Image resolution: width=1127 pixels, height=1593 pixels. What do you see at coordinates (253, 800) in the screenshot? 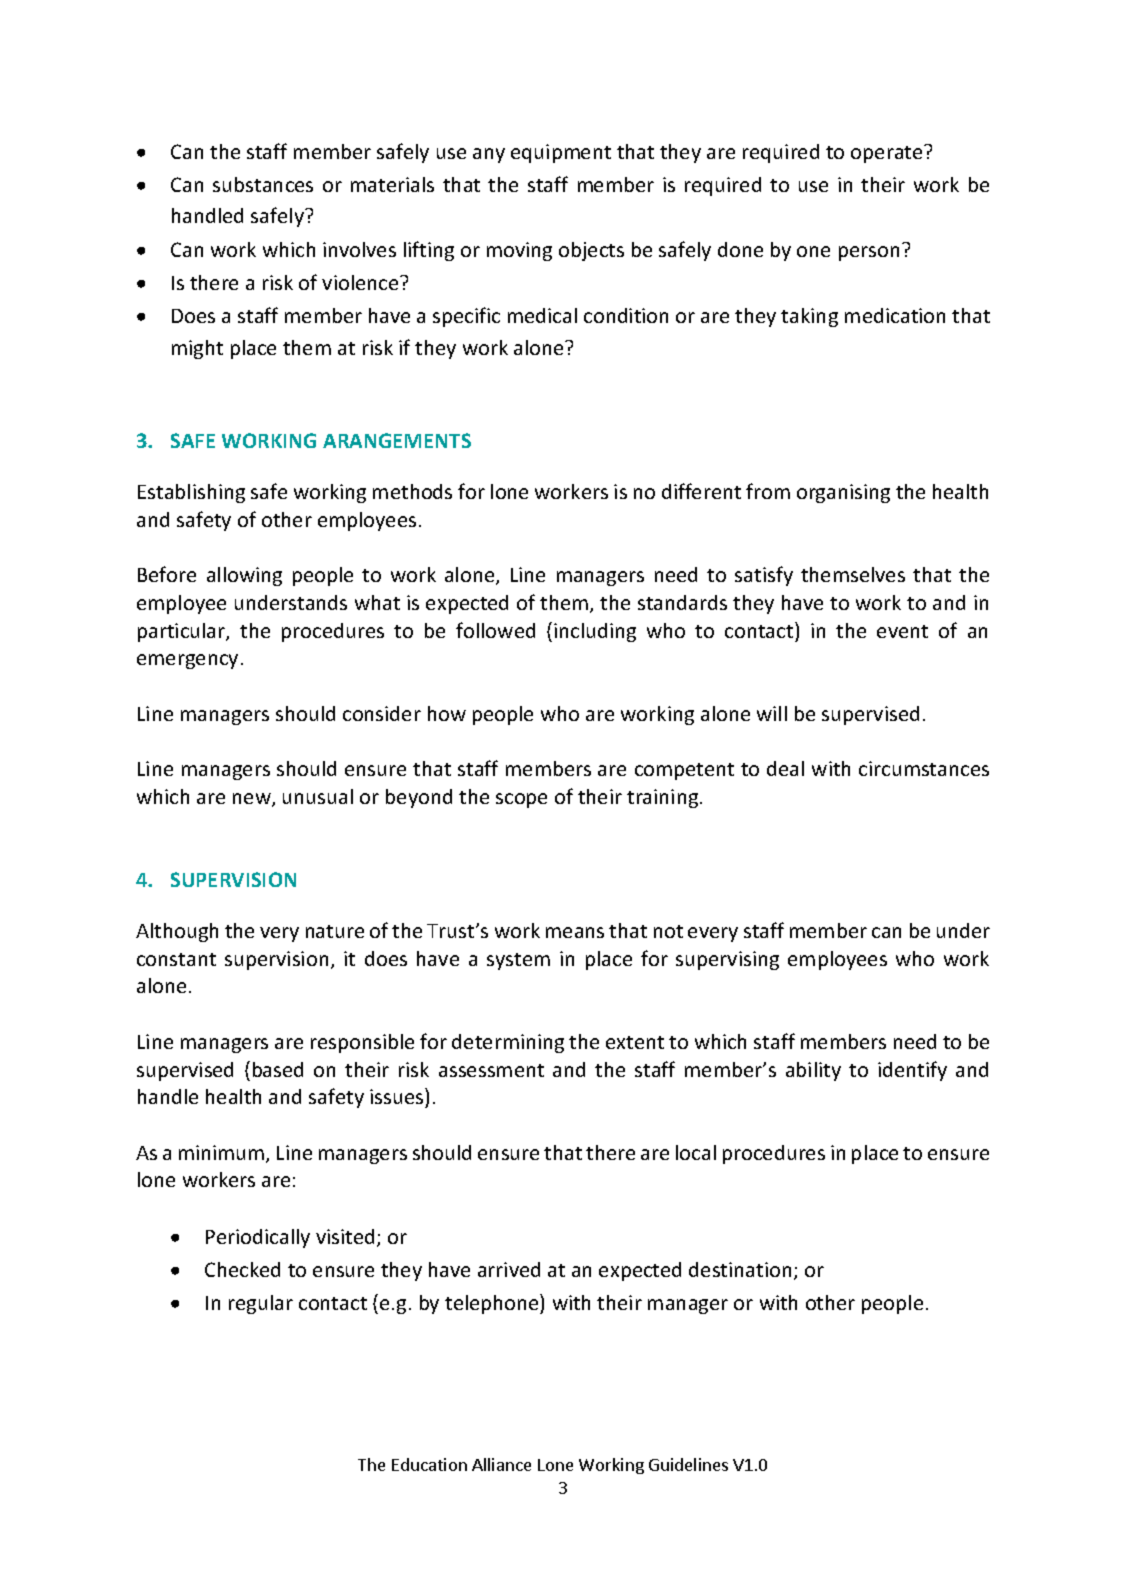
I see `new` at bounding box center [253, 800].
